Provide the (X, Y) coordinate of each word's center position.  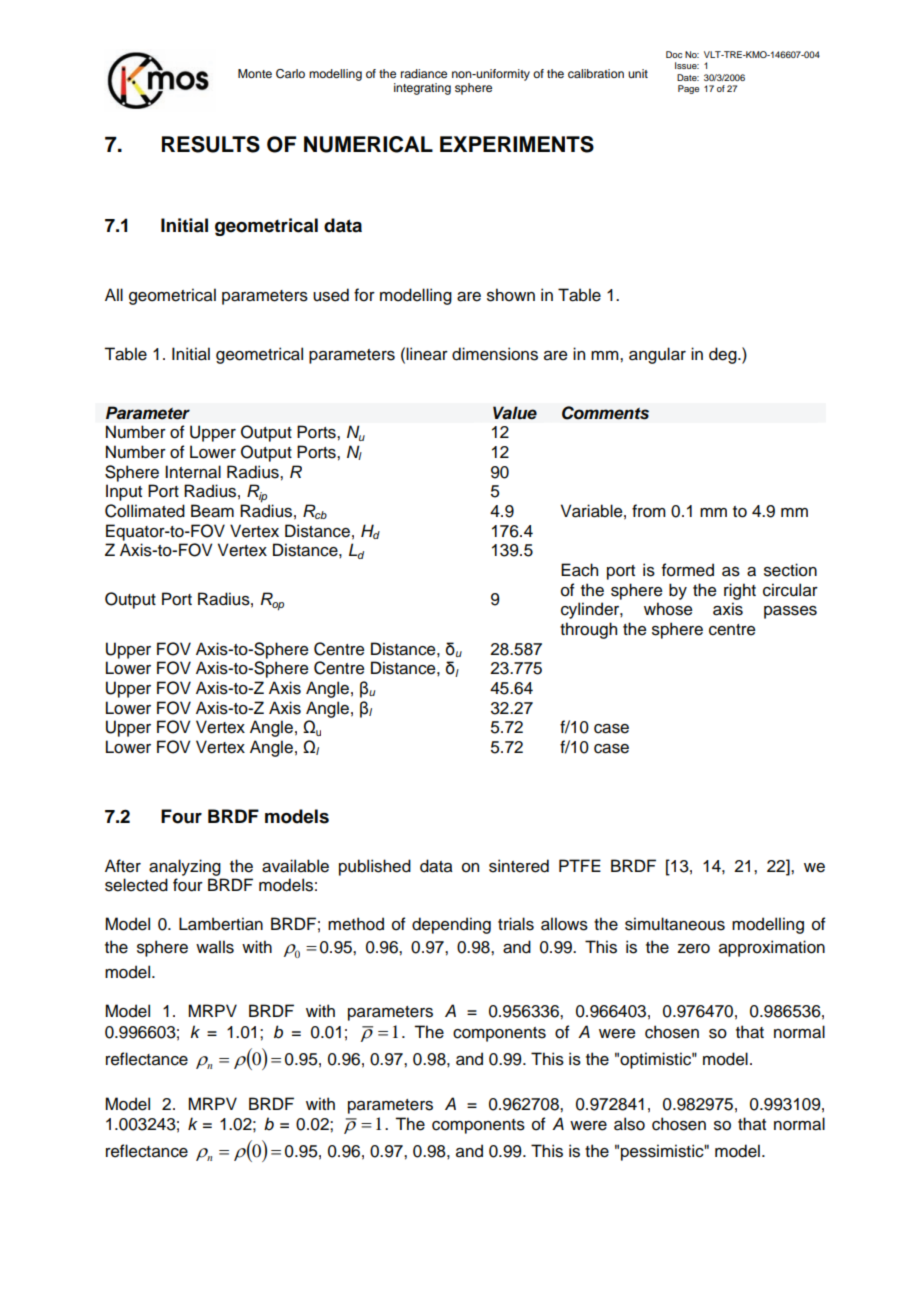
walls (215, 947)
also (629, 1124)
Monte (255, 73)
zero (693, 949)
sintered (519, 866)
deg (724, 355)
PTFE (580, 865)
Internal (193, 472)
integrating (422, 89)
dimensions (495, 354)
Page (688, 89)
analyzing (185, 867)
